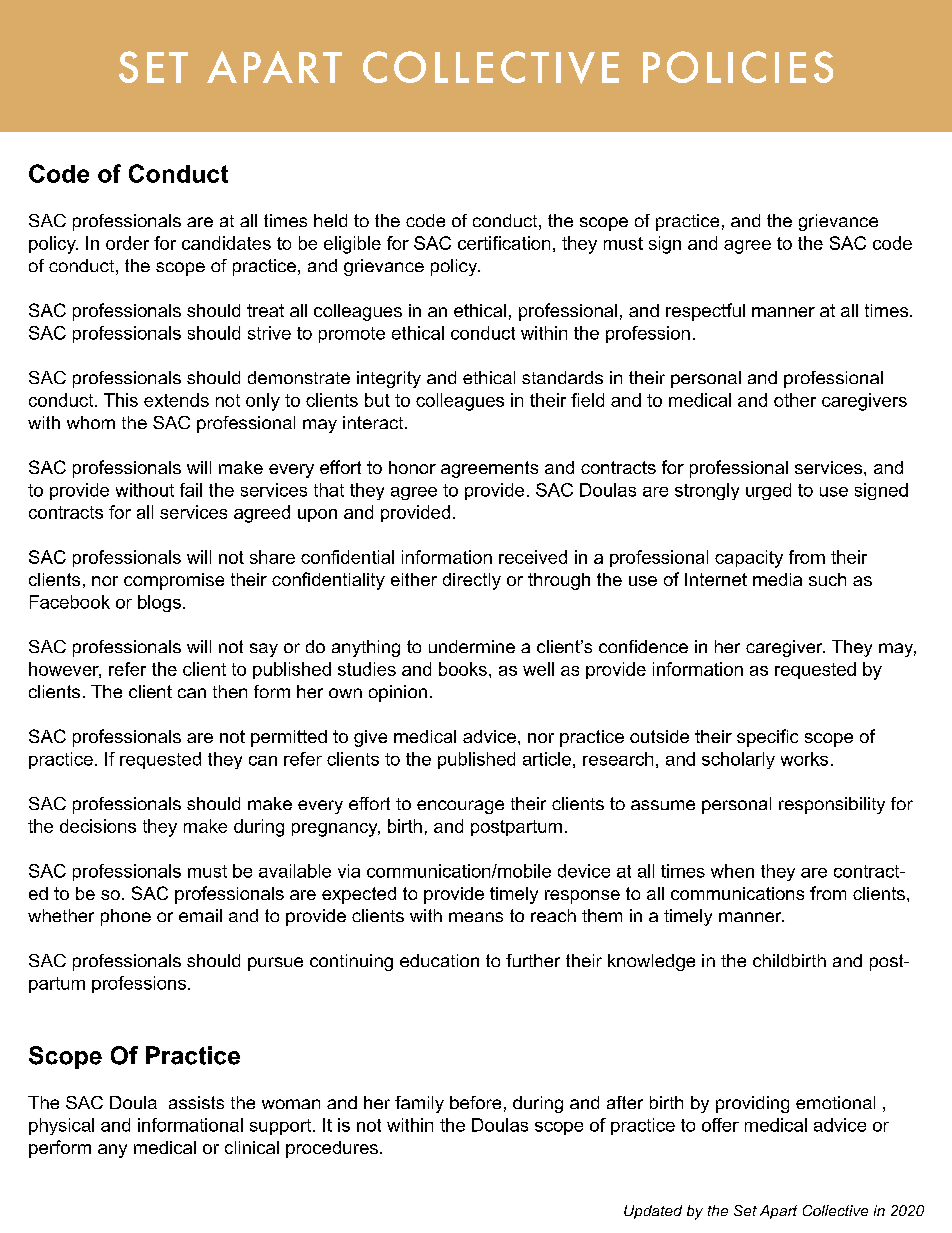  Describe the element at coordinates (412, 467) in the screenshot. I see `honor` at that location.
